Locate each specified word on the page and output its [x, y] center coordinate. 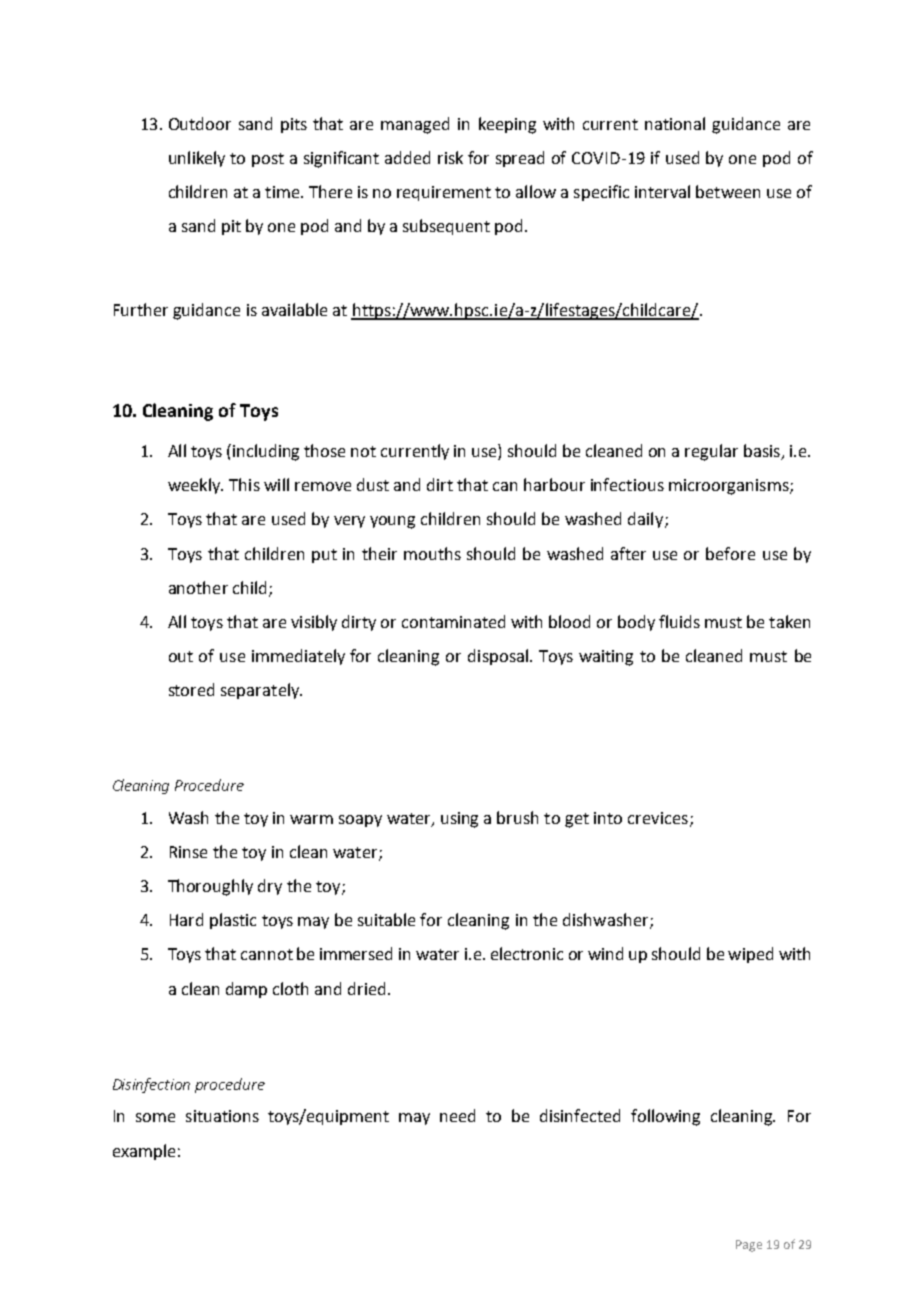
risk [450, 157]
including [266, 452]
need [457, 1115]
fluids [679, 621]
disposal [498, 657]
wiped [750, 955]
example [144, 1152]
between [728, 191]
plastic [233, 921]
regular [711, 452]
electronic [527, 953]
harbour [554, 484]
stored [191, 689]
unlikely [197, 159]
